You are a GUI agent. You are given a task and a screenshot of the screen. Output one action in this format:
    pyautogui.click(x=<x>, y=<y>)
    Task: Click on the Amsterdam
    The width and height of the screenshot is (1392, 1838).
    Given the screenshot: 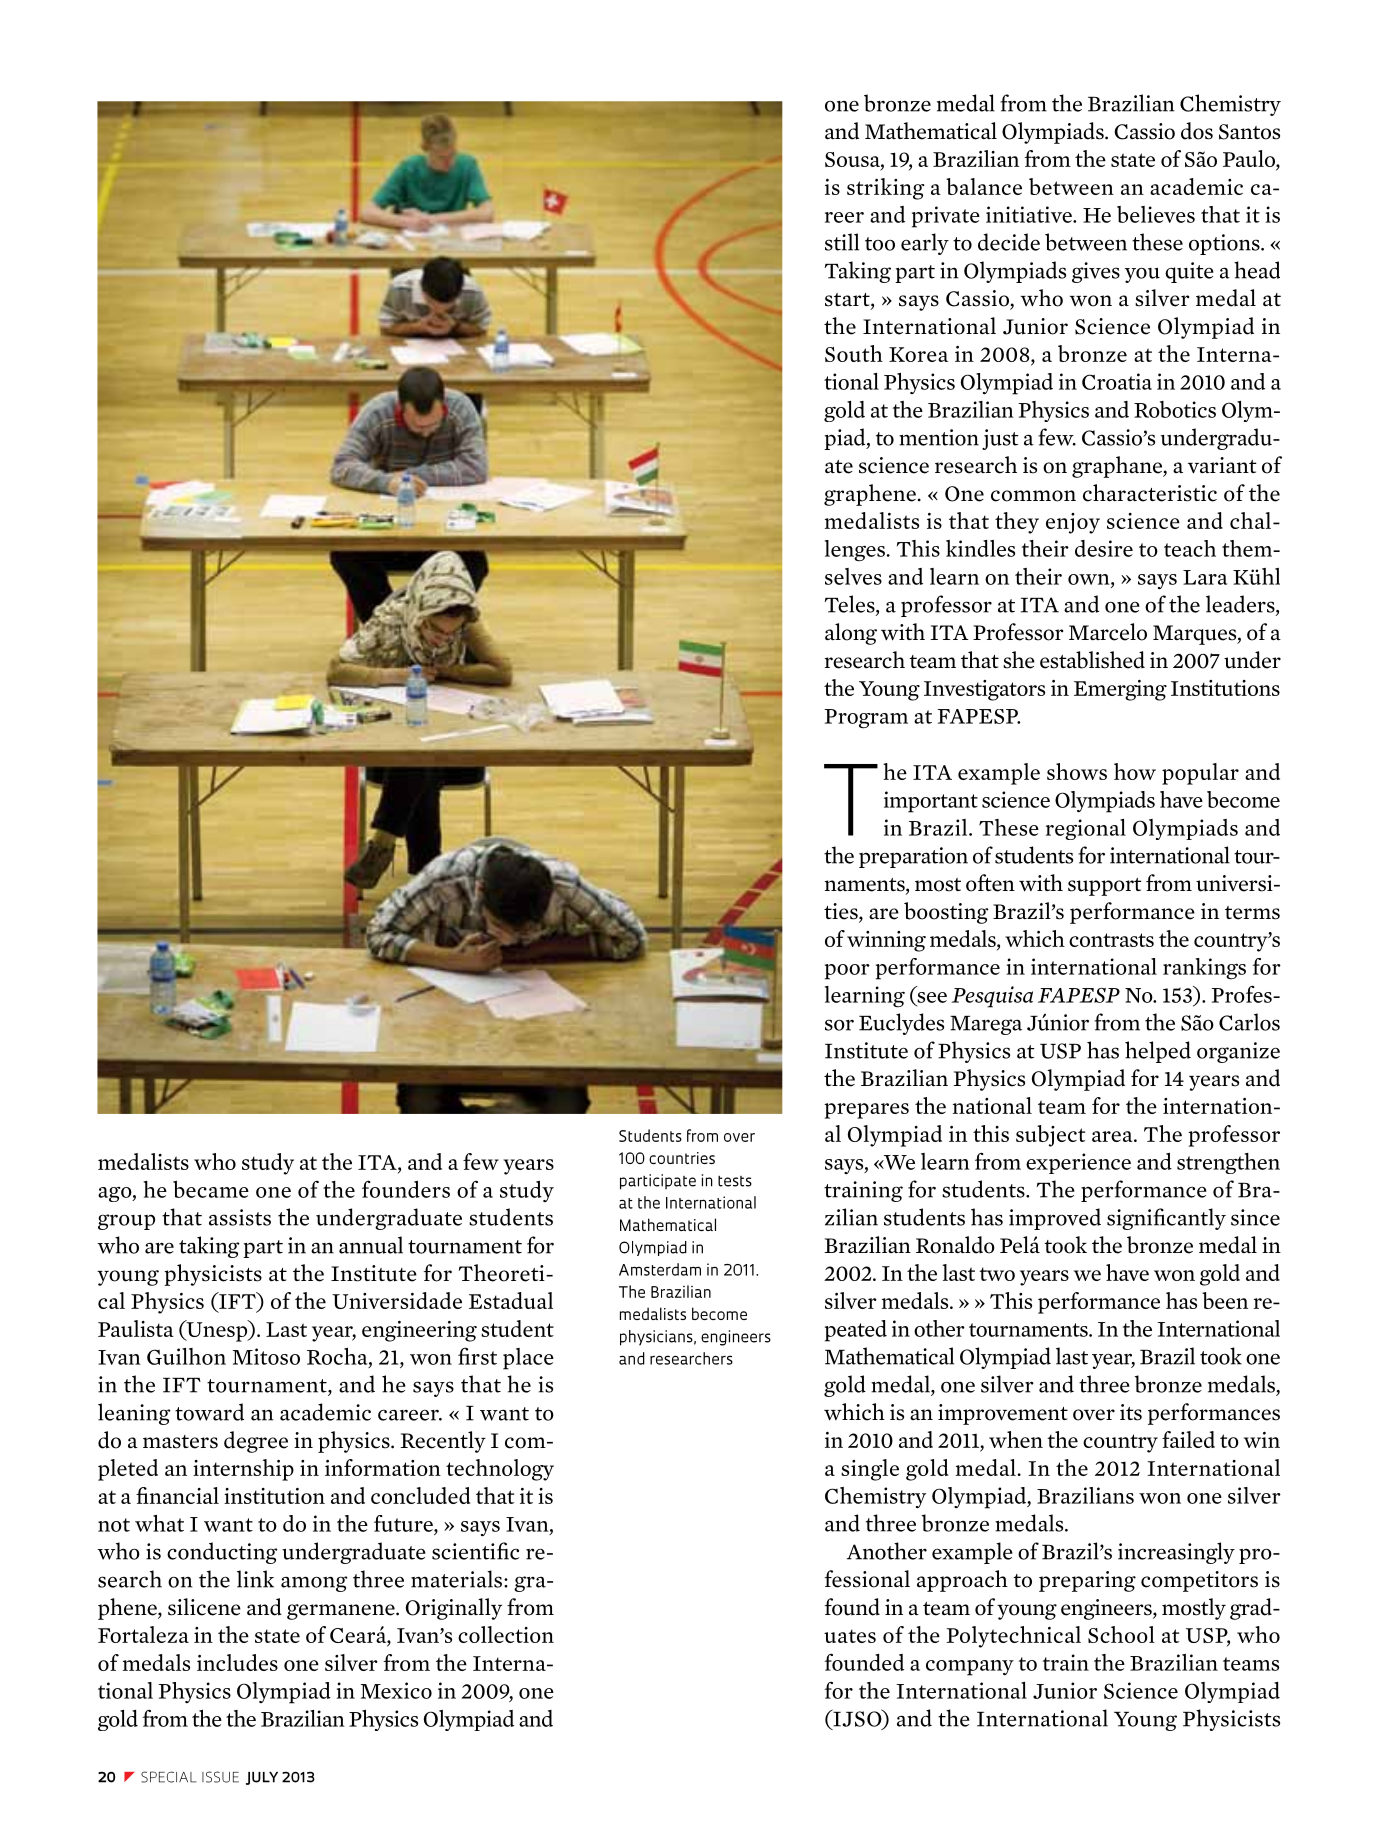 What is the action you would take?
    pyautogui.click(x=660, y=1269)
